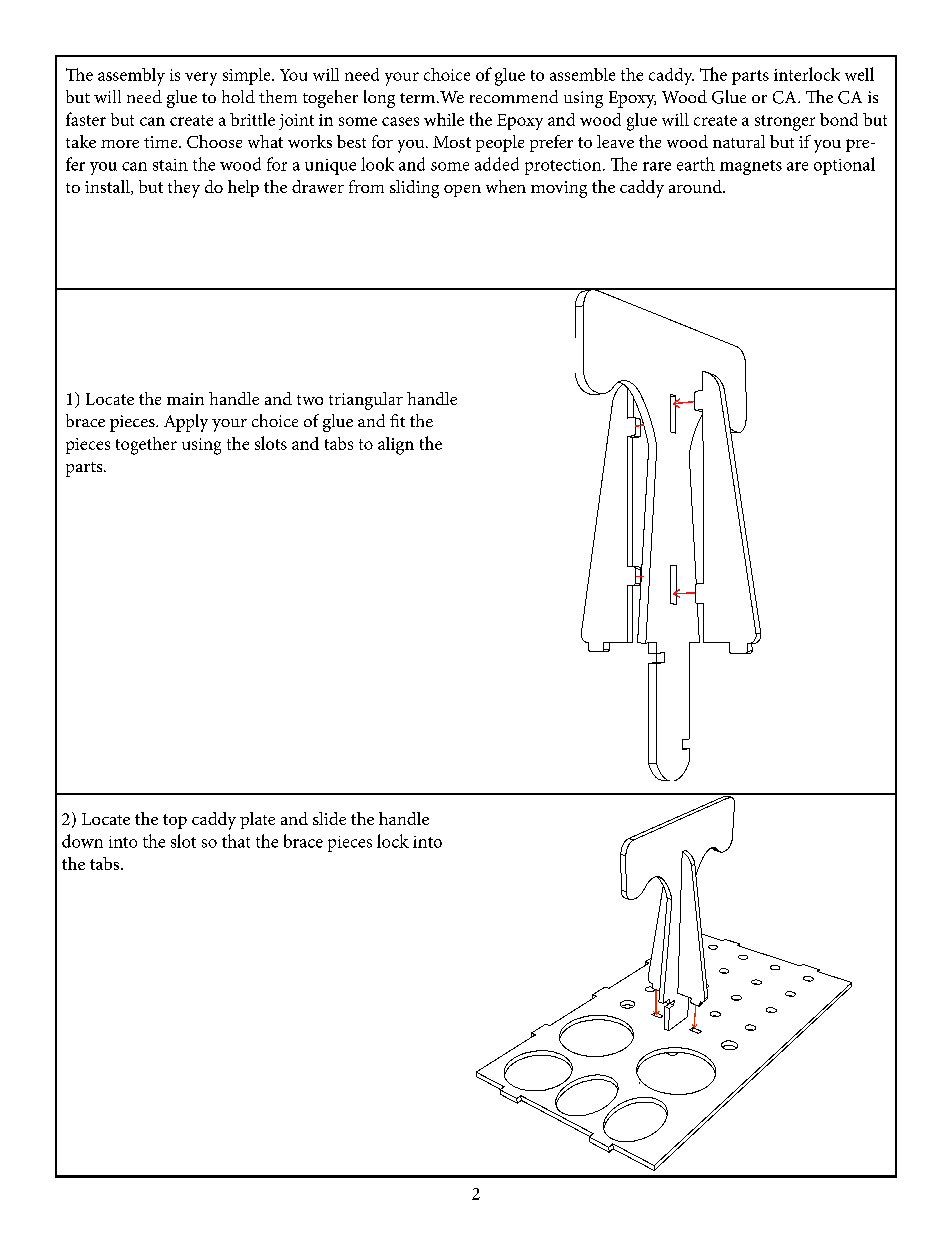 This page has width=952, height=1233. I want to click on slide, so click(329, 818).
